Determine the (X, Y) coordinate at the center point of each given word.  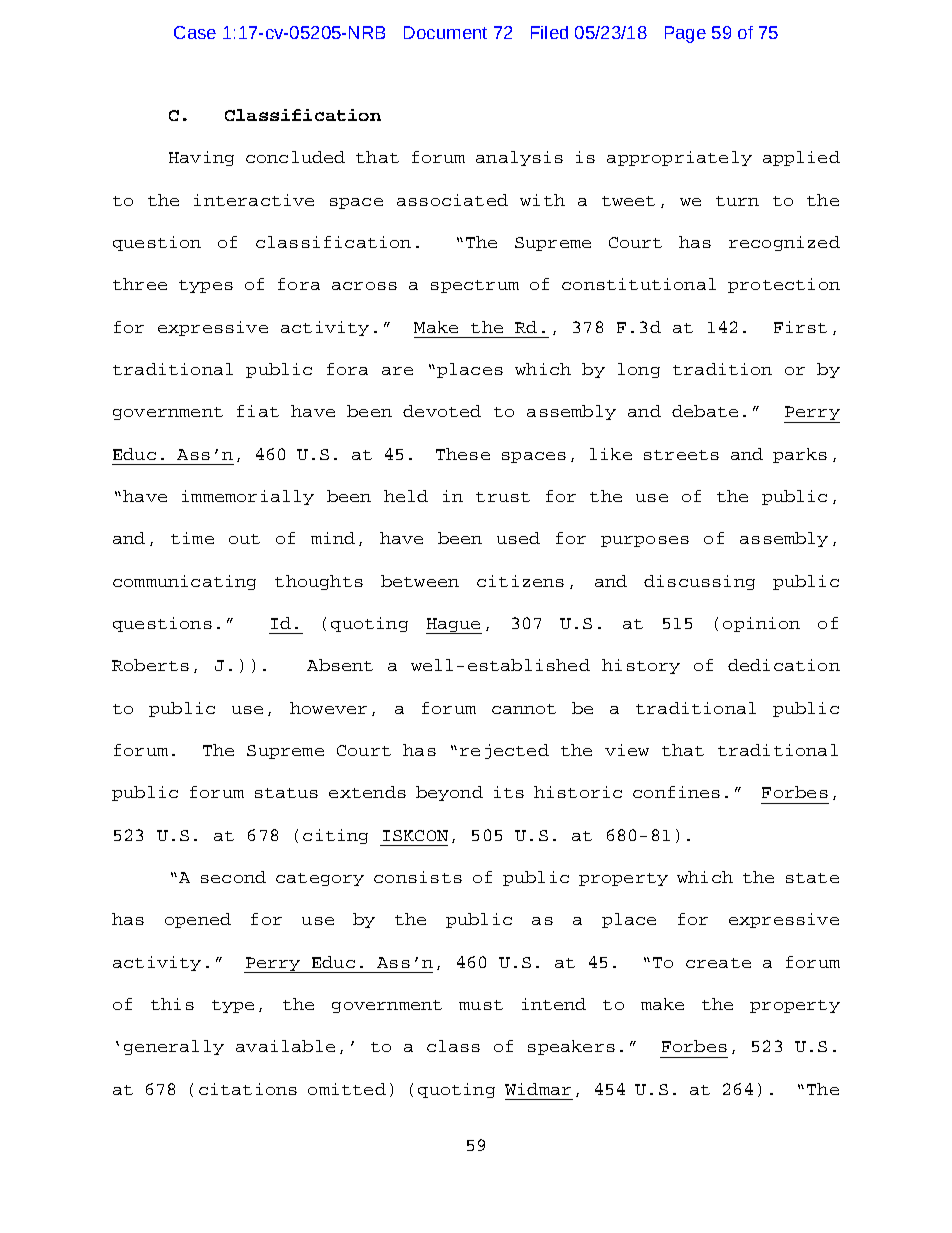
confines (676, 792)
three (140, 284)
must (481, 1005)
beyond (449, 793)
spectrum (475, 286)
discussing (699, 582)
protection (784, 285)
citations (248, 1089)
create (718, 963)
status (286, 793)
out (244, 539)
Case (195, 32)
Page (685, 34)
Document (445, 32)
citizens (520, 581)
